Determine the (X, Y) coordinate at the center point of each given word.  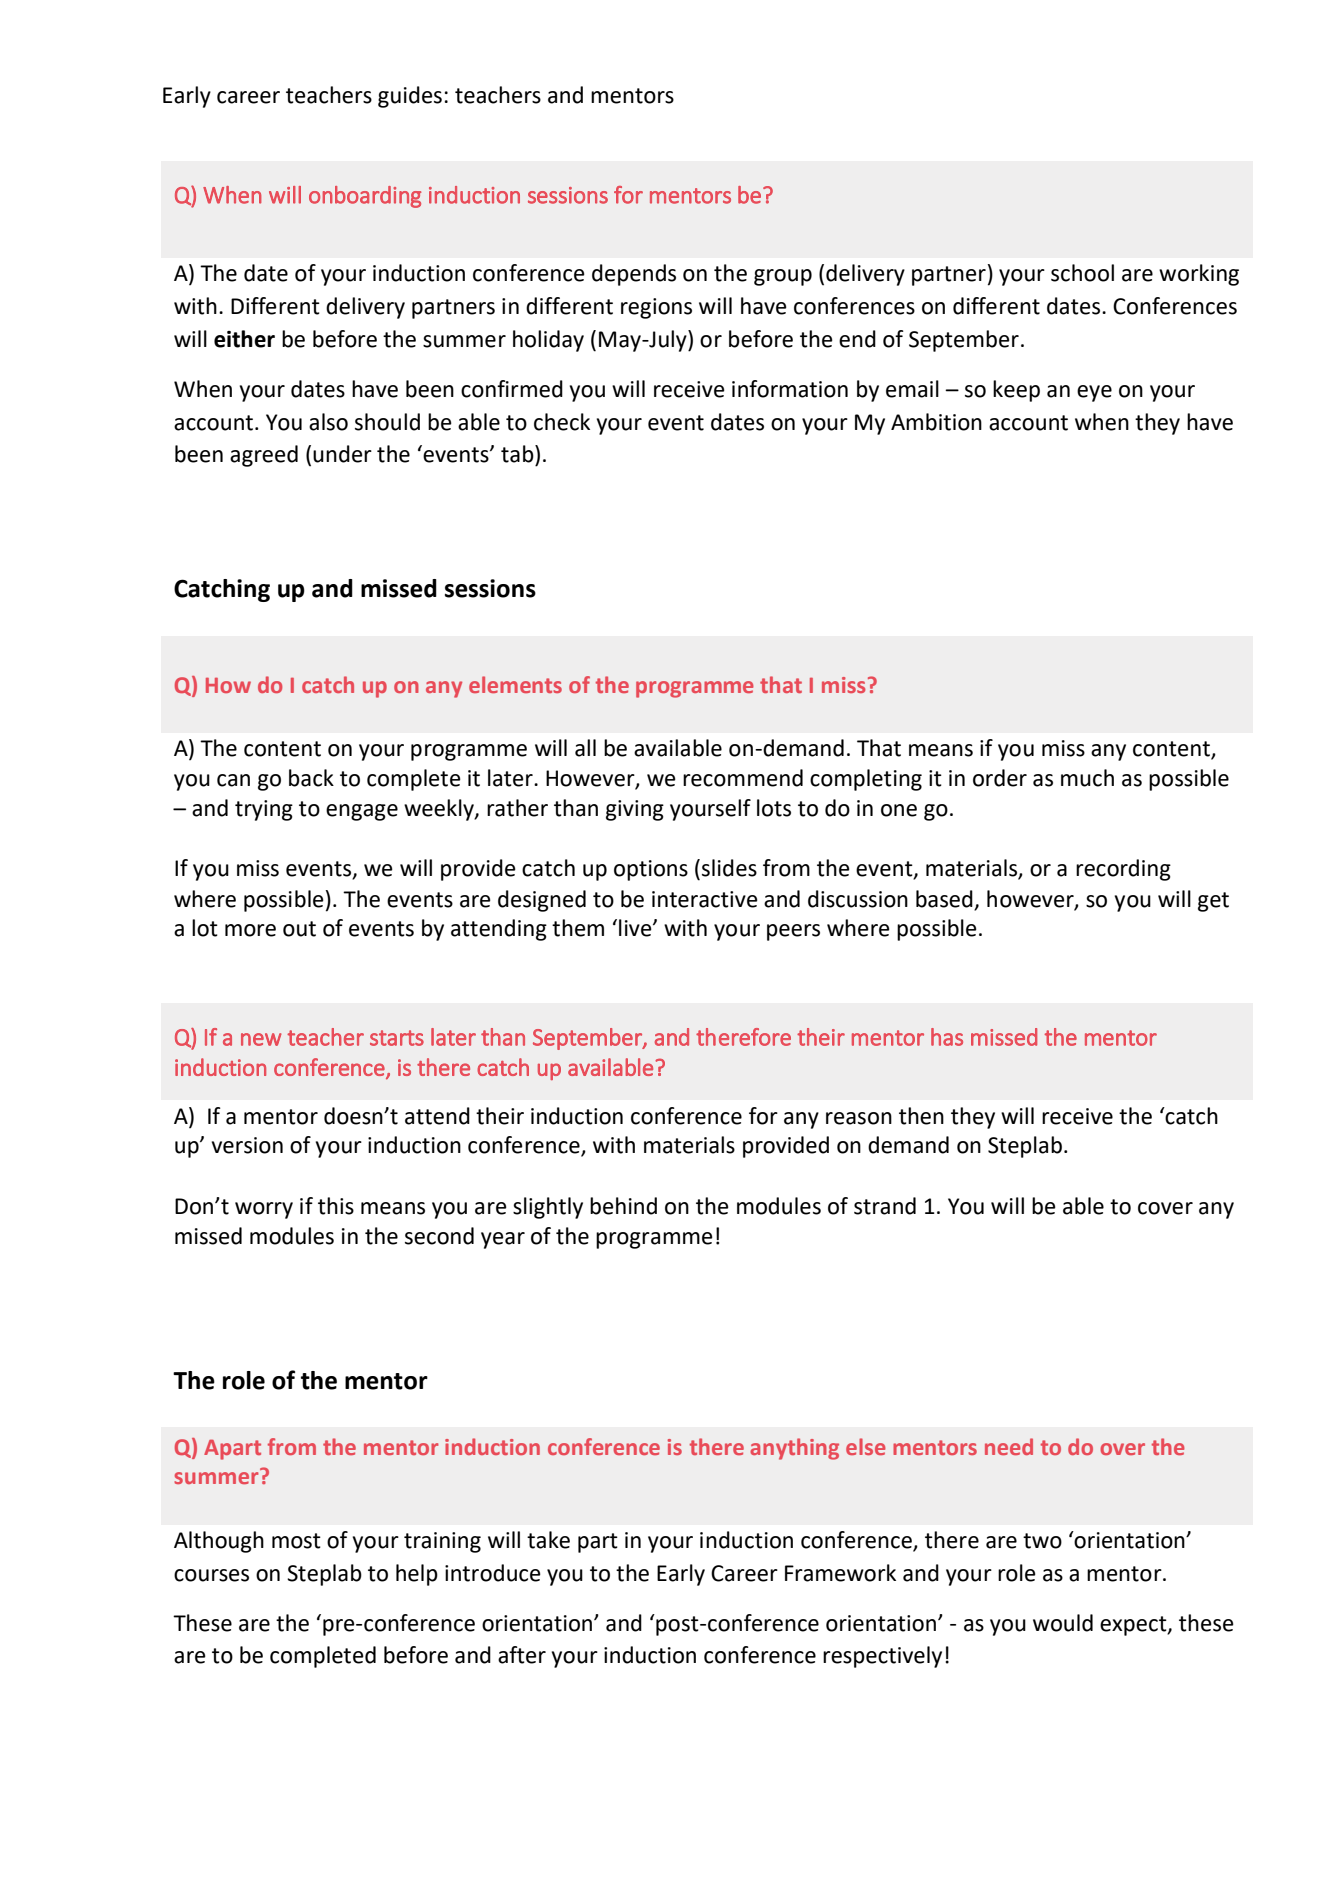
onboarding (365, 197)
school (1082, 273)
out (299, 929)
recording (1123, 870)
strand (885, 1206)
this (336, 1206)
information (790, 389)
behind (623, 1206)
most (296, 1541)
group (783, 277)
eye (1094, 393)
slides (729, 868)
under (342, 454)
